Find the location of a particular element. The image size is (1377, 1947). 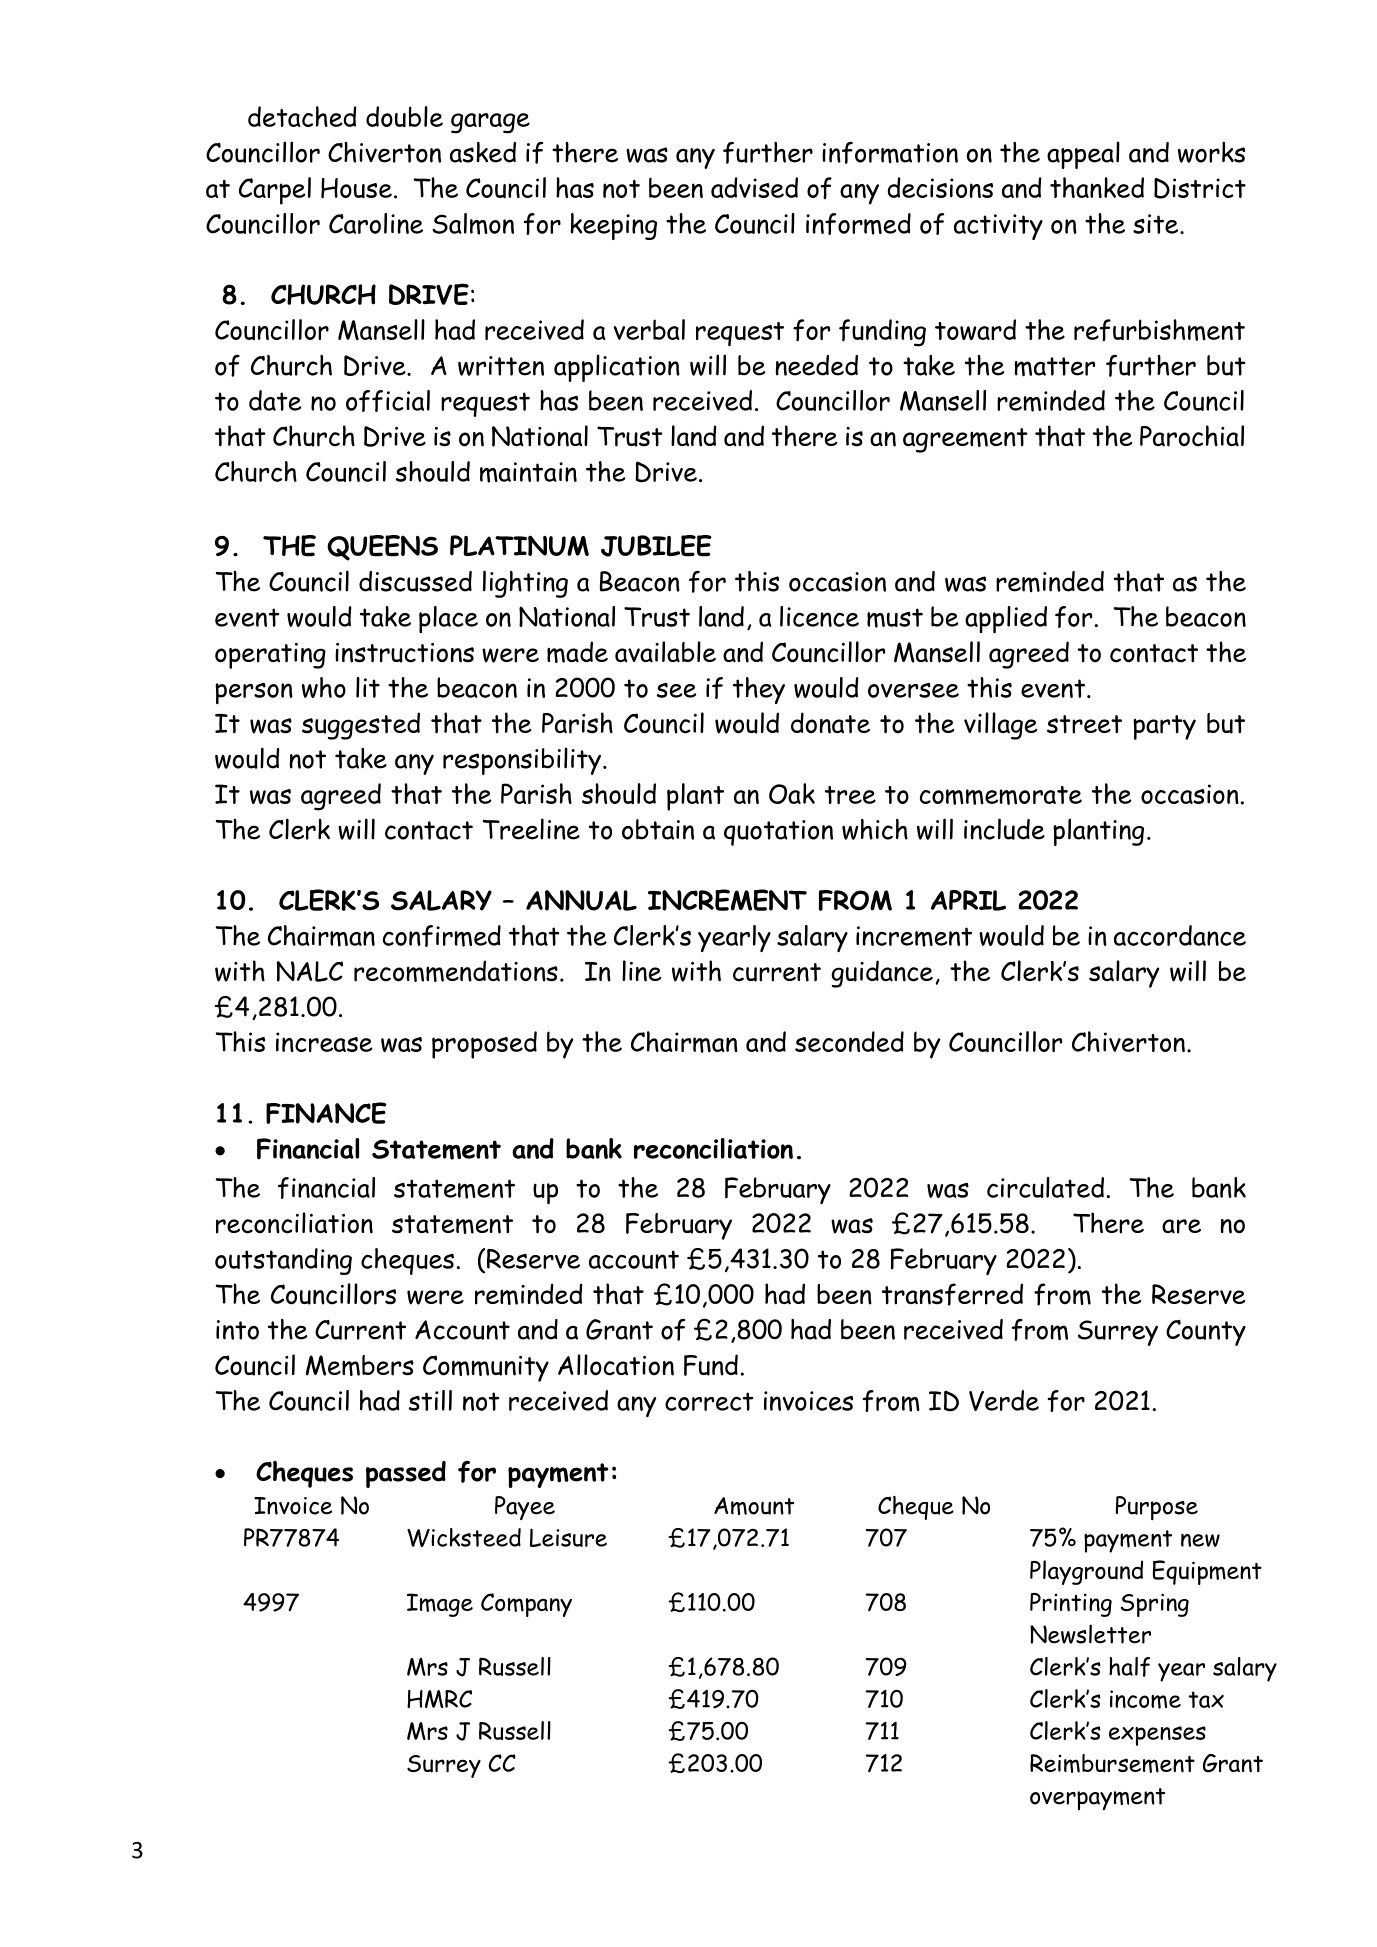

advised is located at coordinates (754, 187).
